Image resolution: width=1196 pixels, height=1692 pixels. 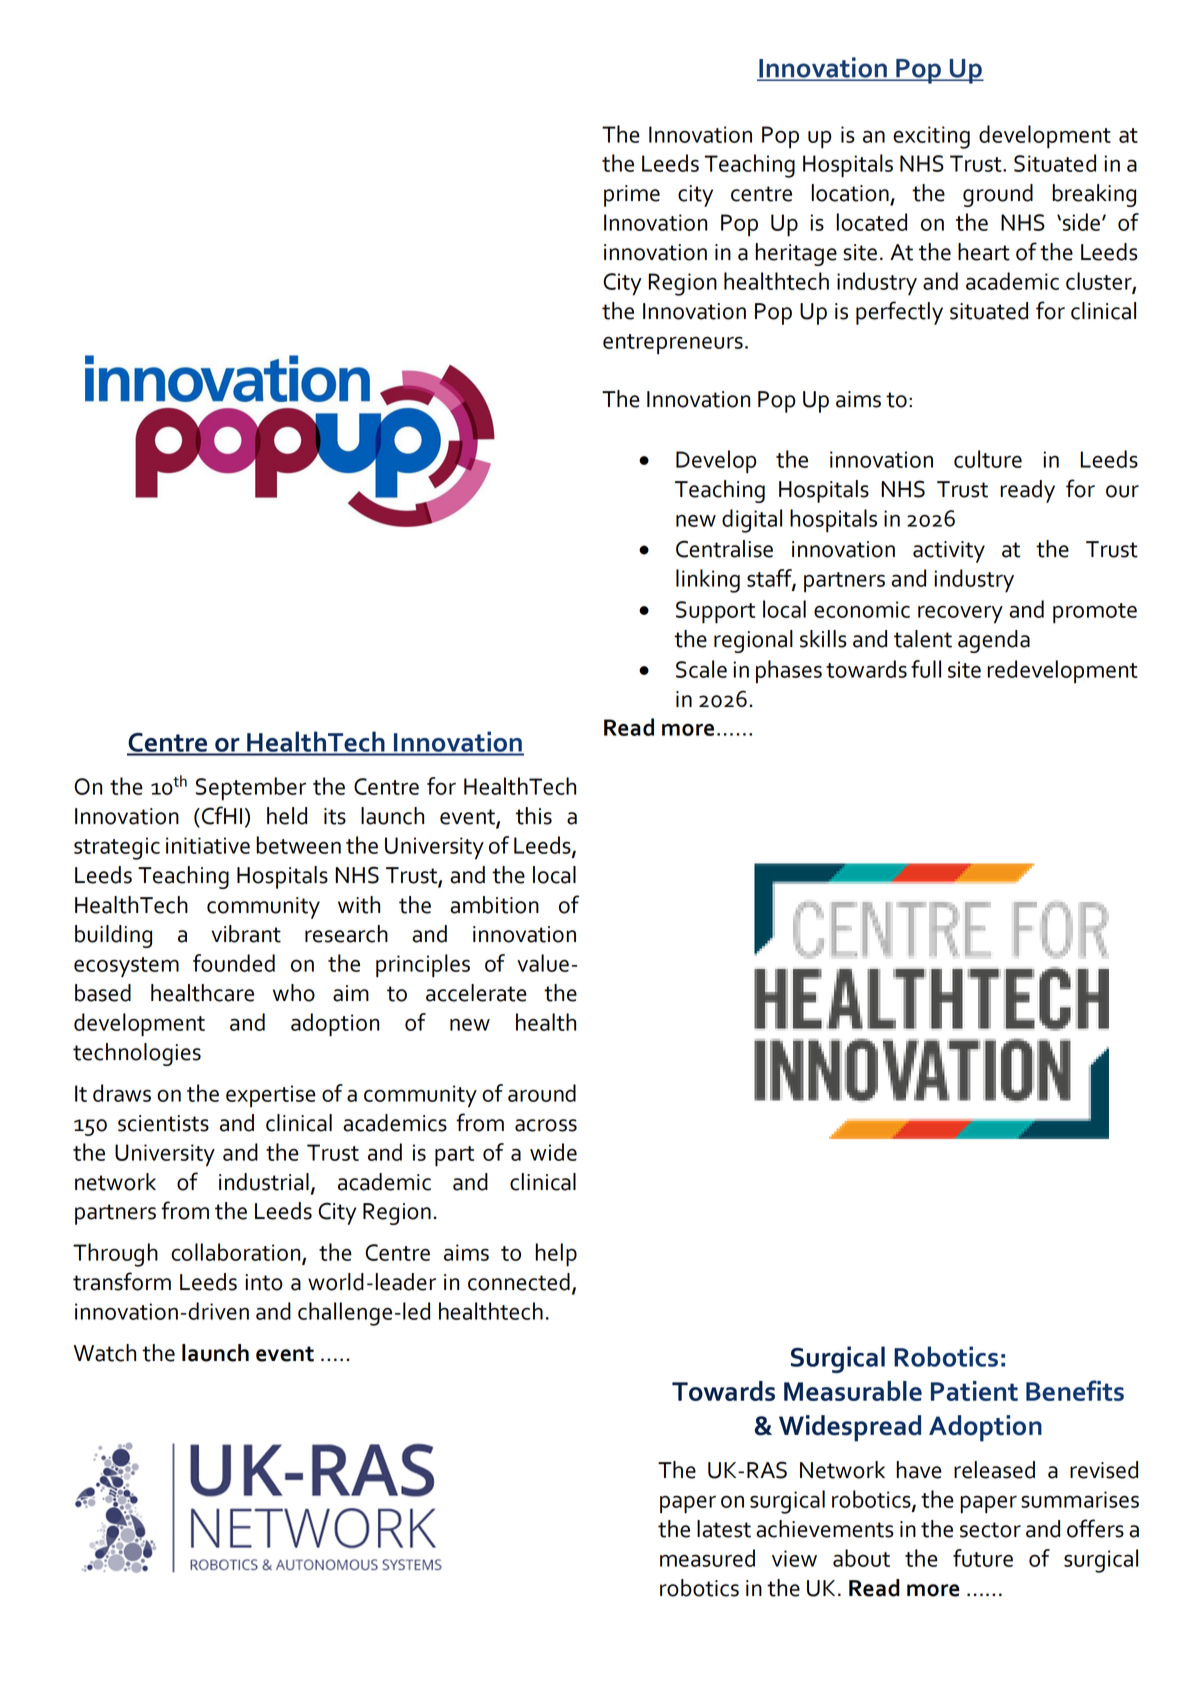 I want to click on wide, so click(x=553, y=1152).
